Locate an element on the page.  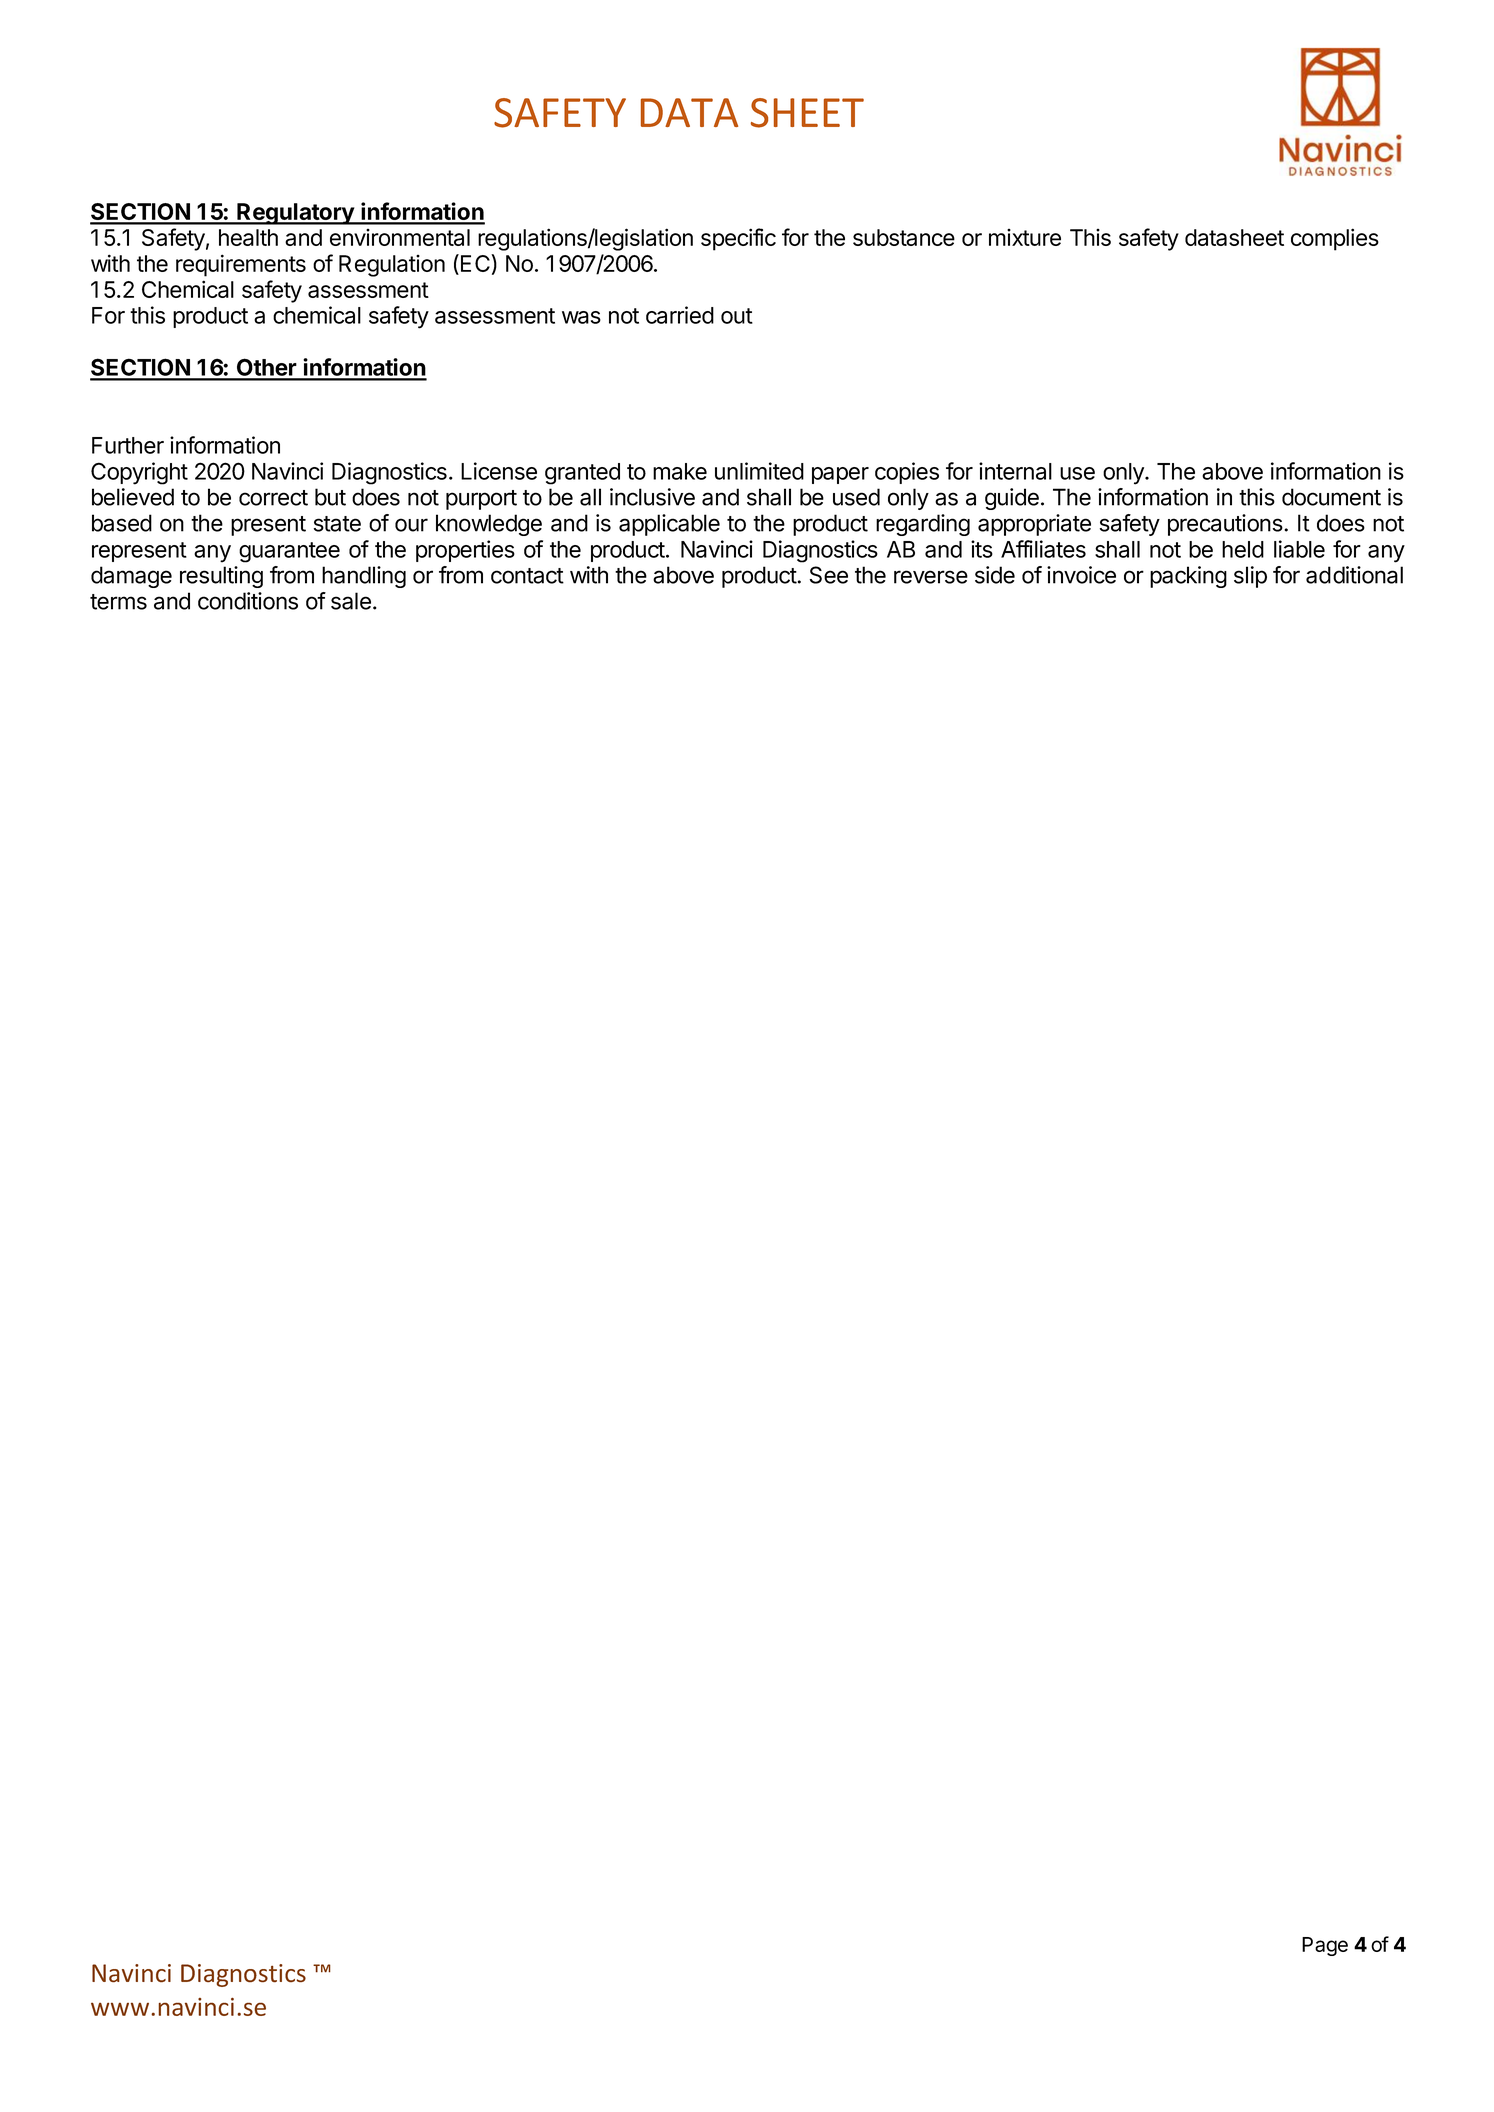
conditions is located at coordinates (248, 601).
